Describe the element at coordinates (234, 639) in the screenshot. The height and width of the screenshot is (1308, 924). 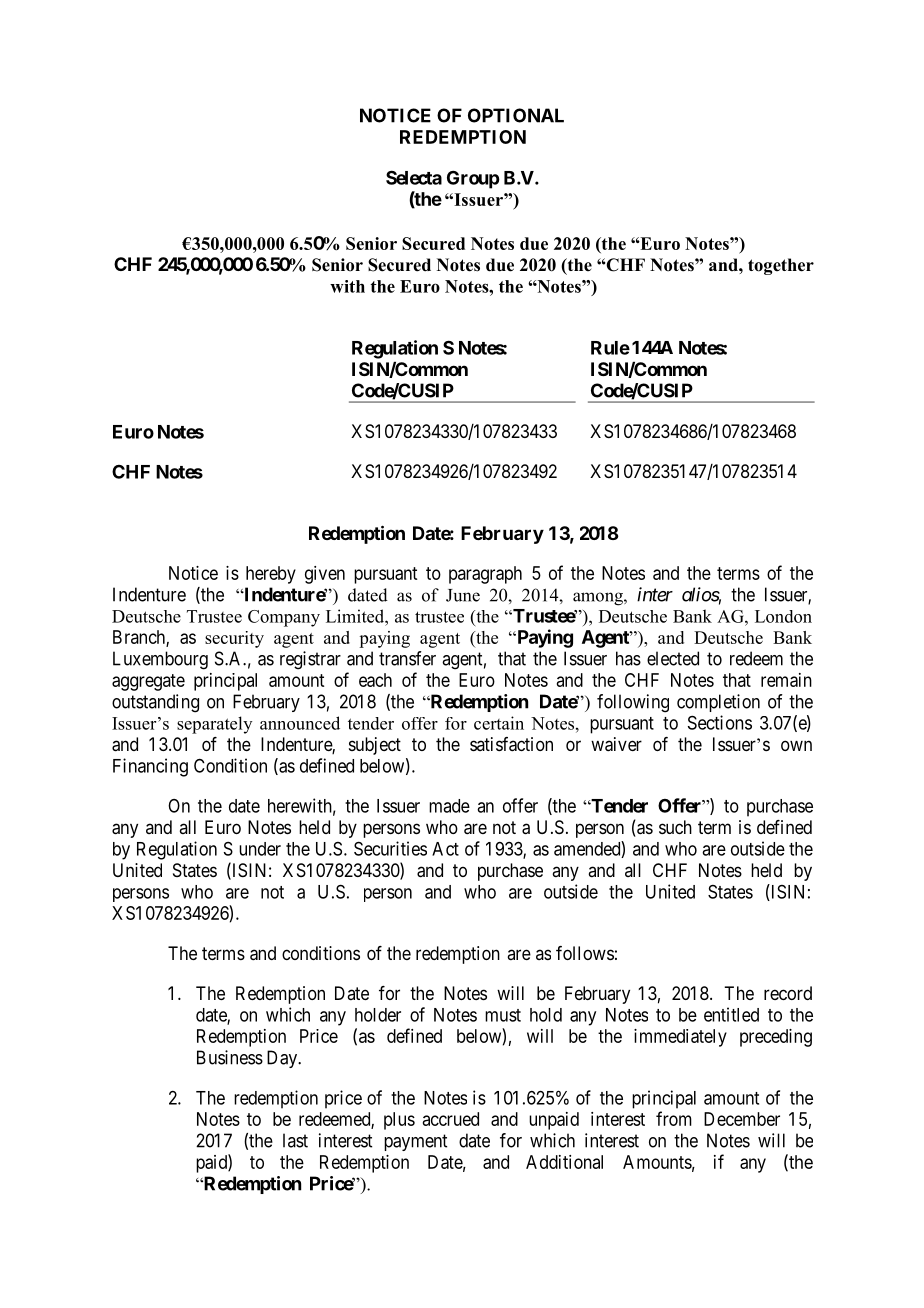
I see `security` at that location.
